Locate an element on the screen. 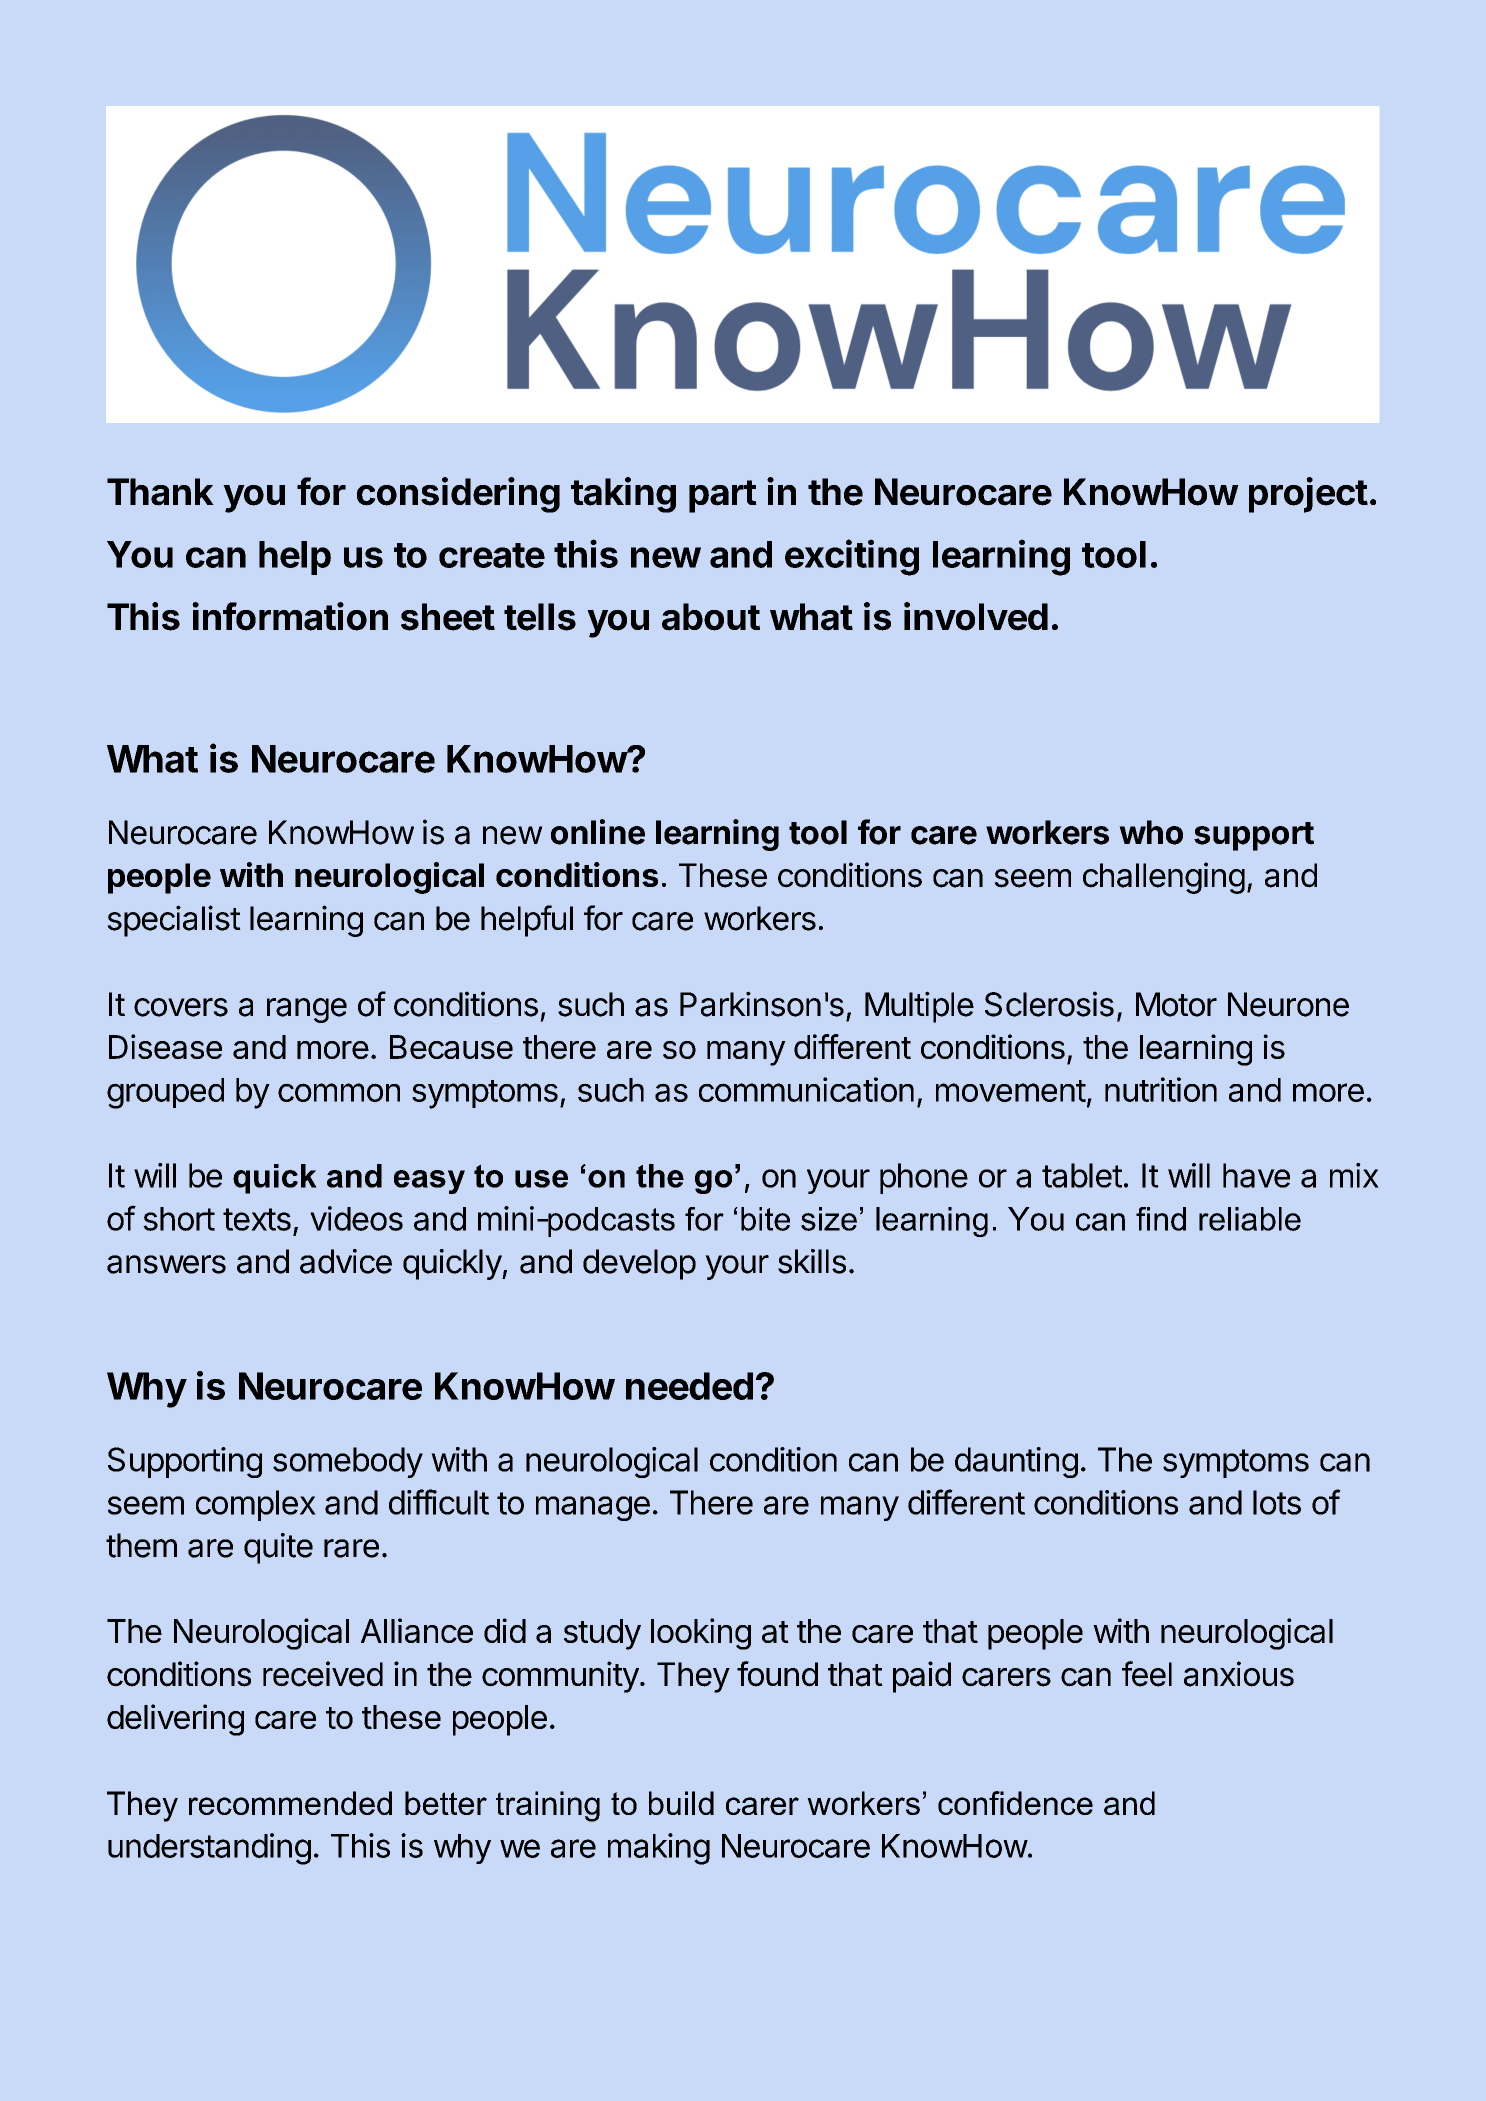 This screenshot has width=1486, height=2101. confidence is located at coordinates (1015, 1803).
